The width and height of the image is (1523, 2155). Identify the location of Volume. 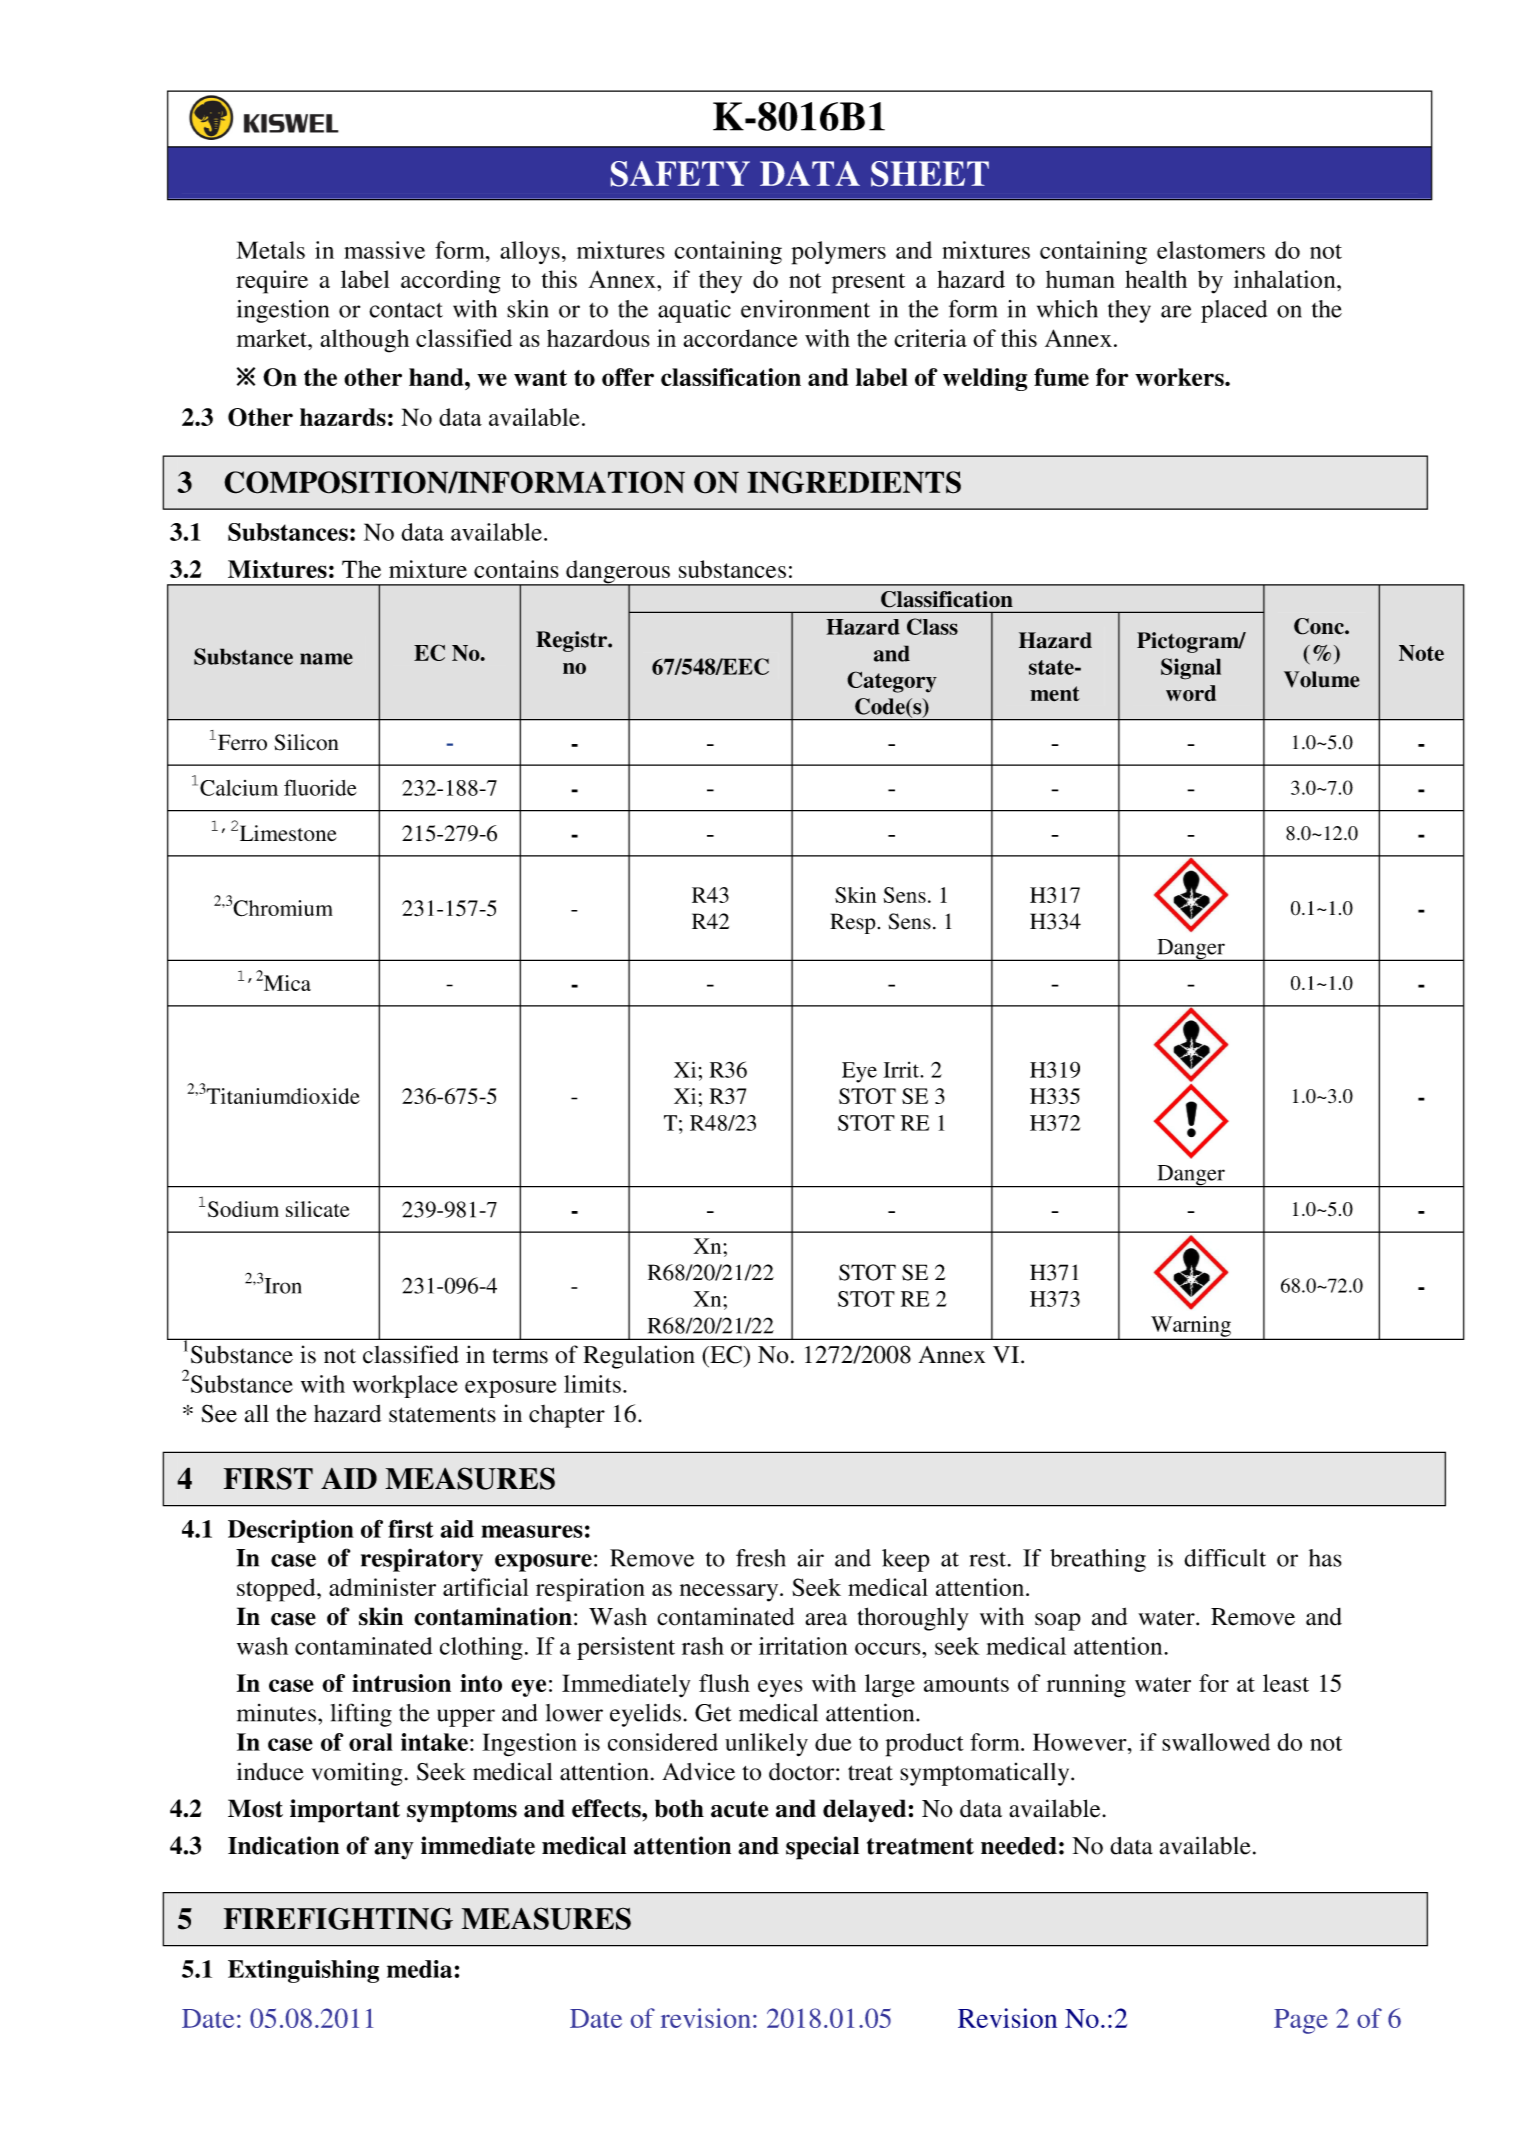
(1322, 679).
